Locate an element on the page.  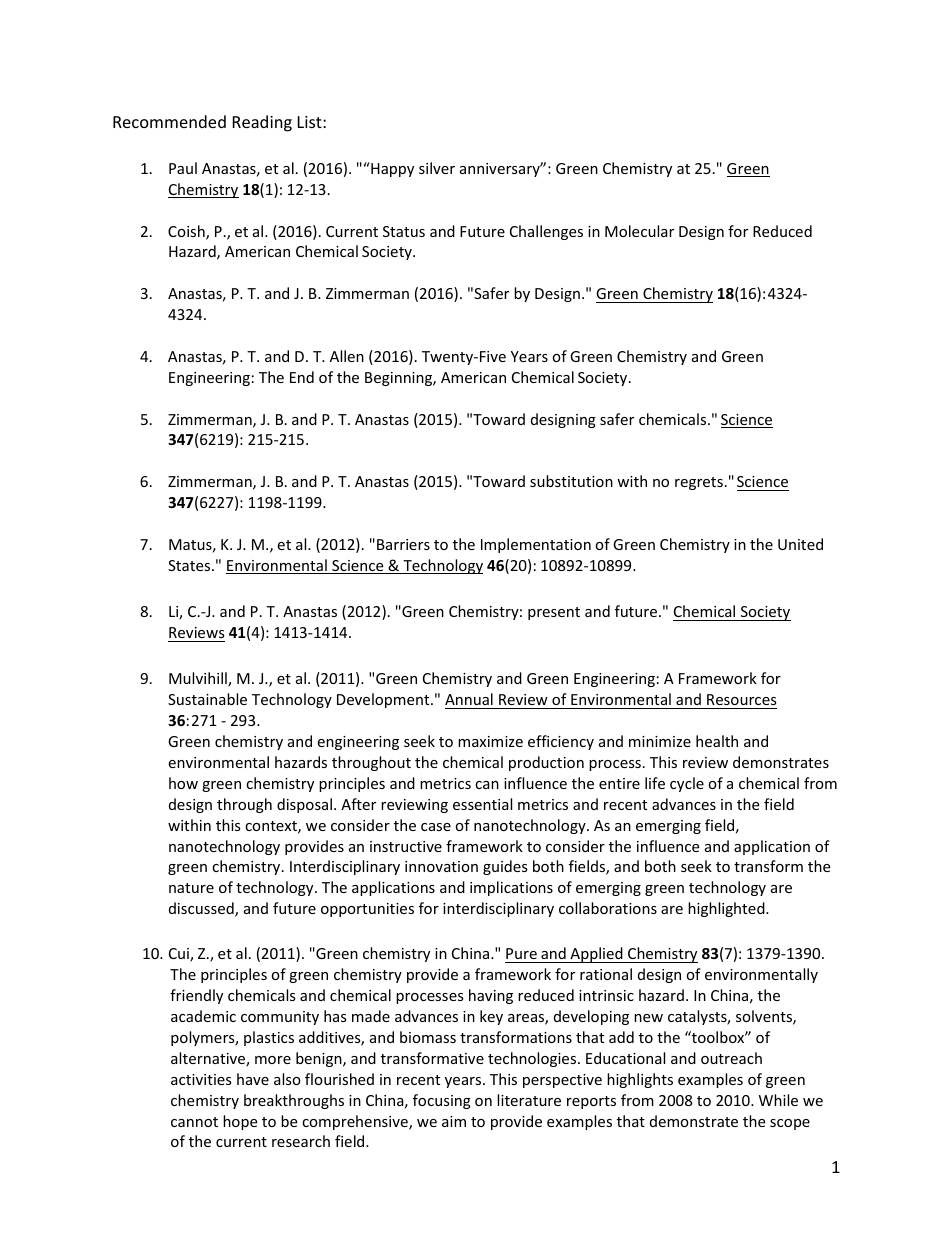
Reading is located at coordinates (262, 123).
